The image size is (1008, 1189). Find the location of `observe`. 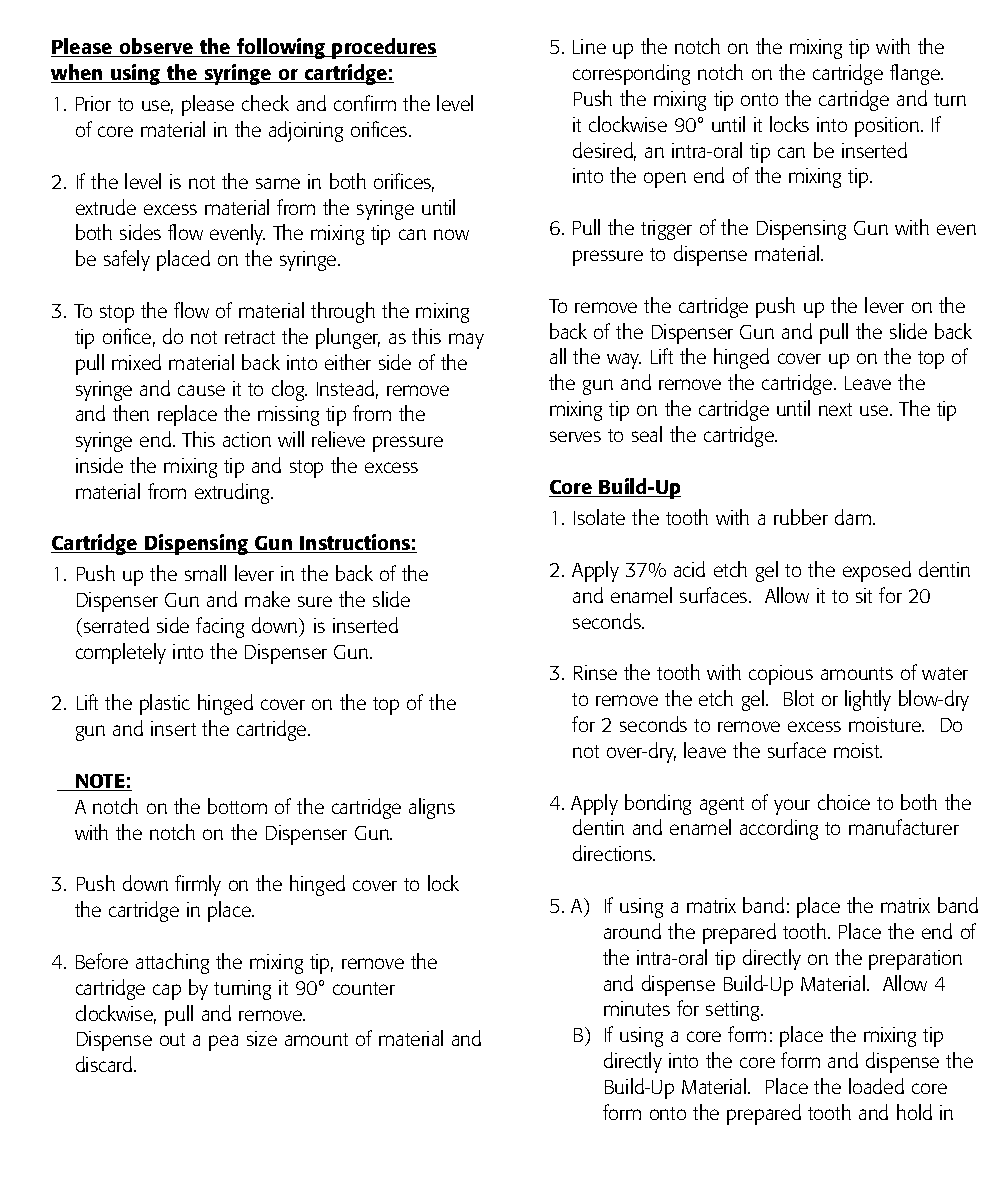

observe is located at coordinates (157, 47).
